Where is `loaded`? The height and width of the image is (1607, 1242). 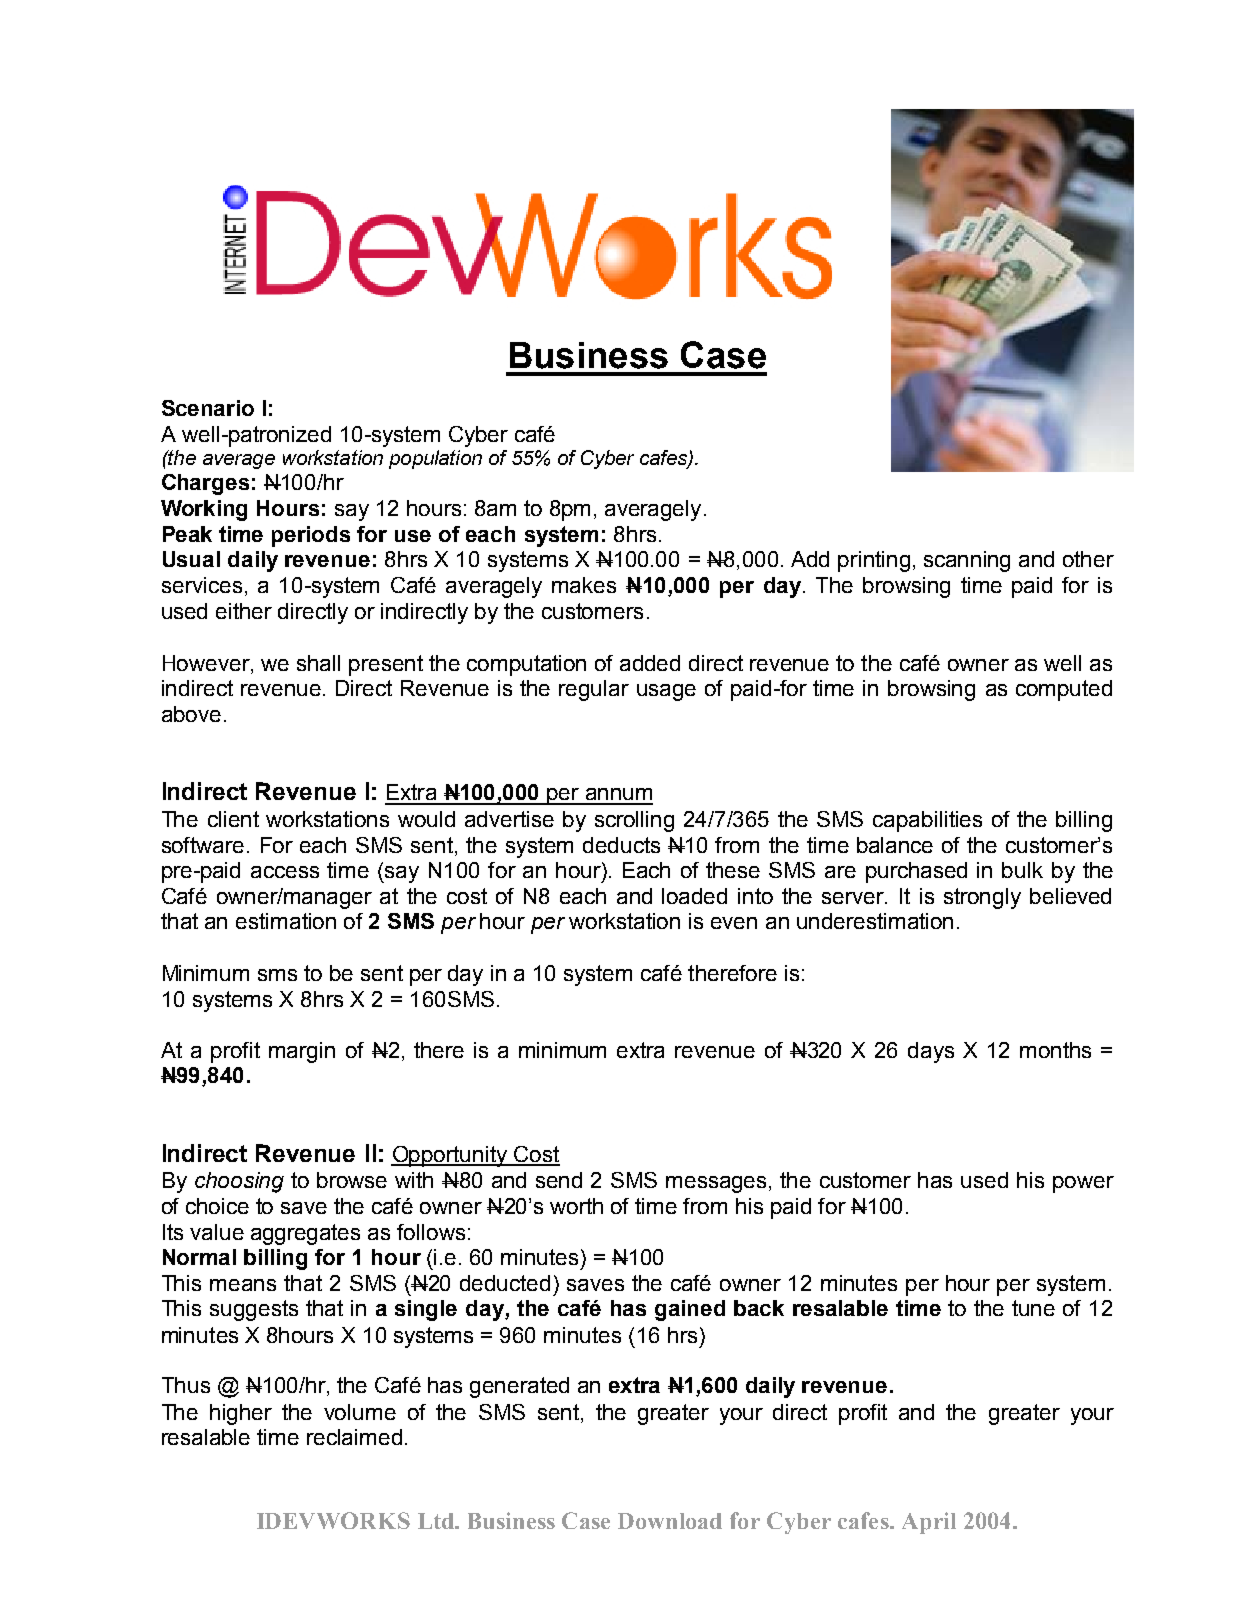 loaded is located at coordinates (694, 896).
